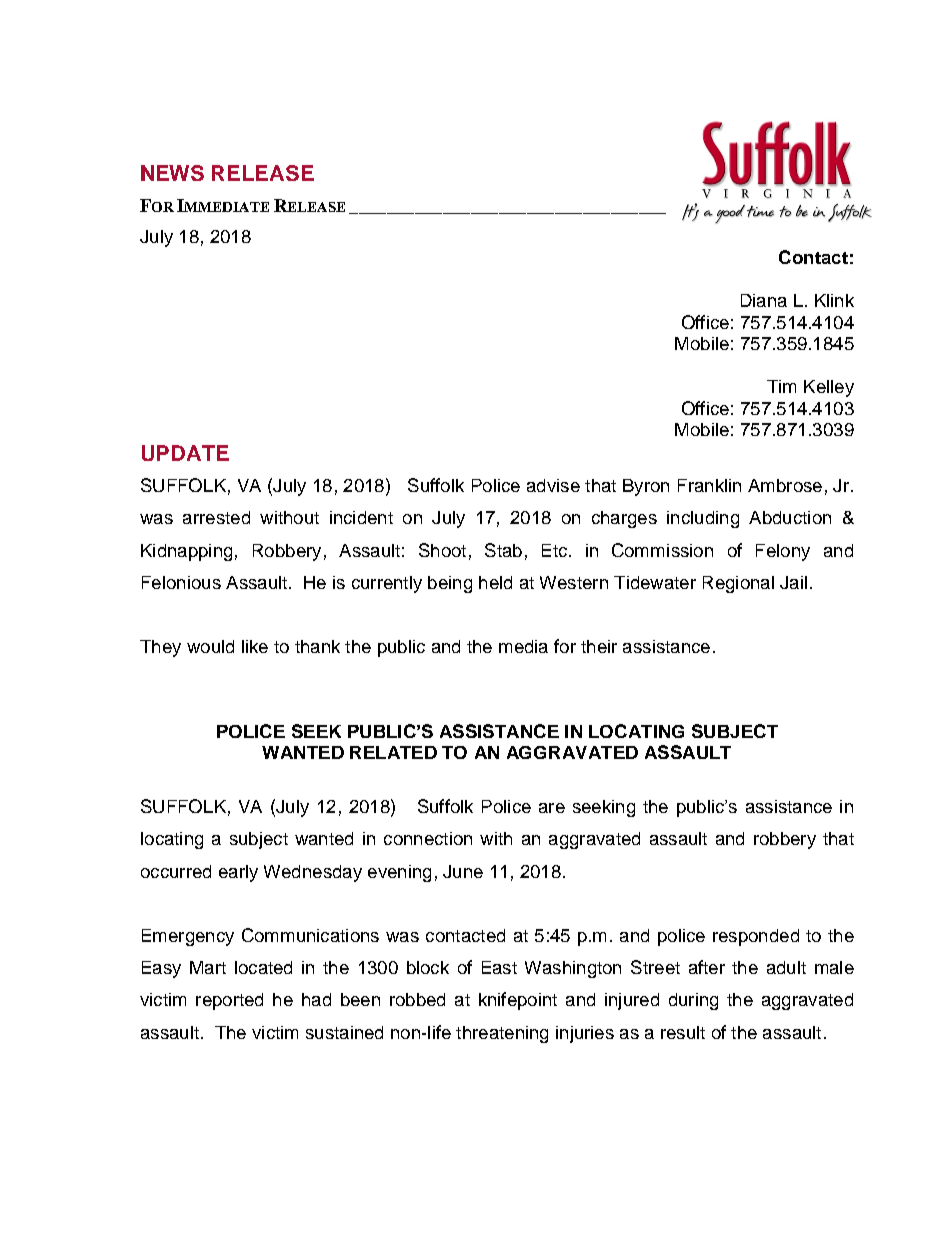 The image size is (952, 1233). Describe the element at coordinates (238, 873) in the screenshot. I see `early` at that location.
